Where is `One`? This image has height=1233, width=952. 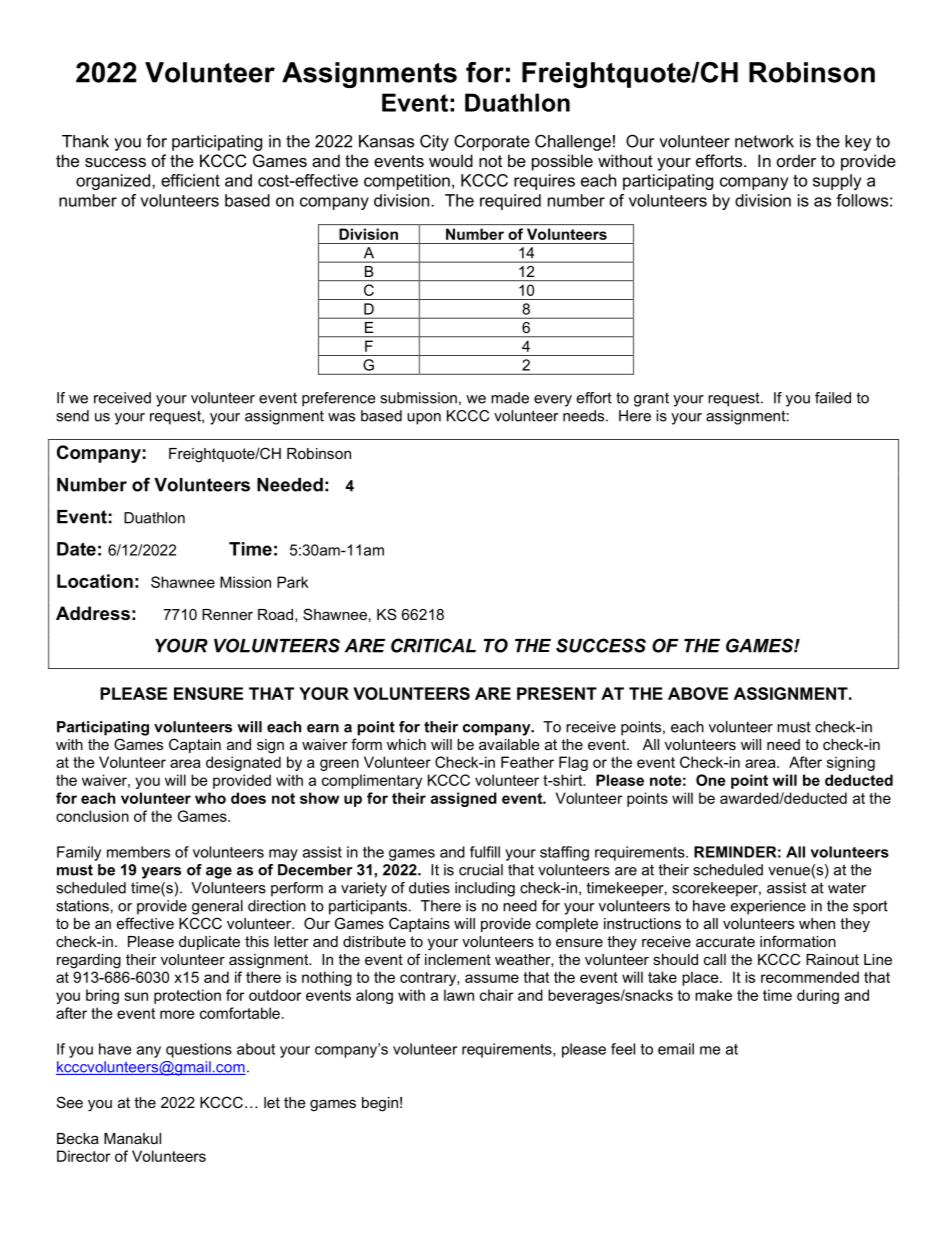
One is located at coordinates (711, 780).
